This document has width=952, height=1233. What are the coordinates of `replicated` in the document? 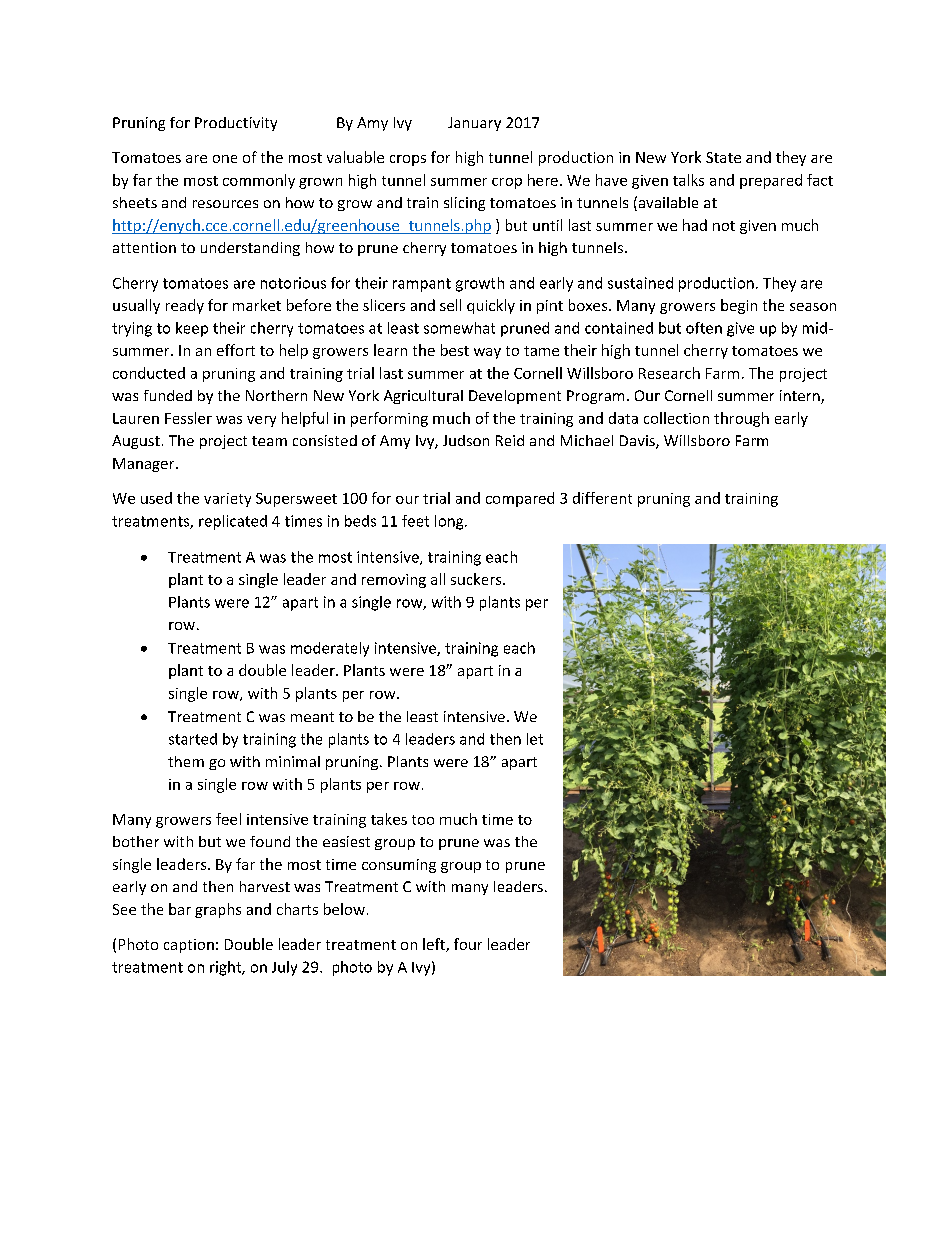 It's located at (233, 522).
